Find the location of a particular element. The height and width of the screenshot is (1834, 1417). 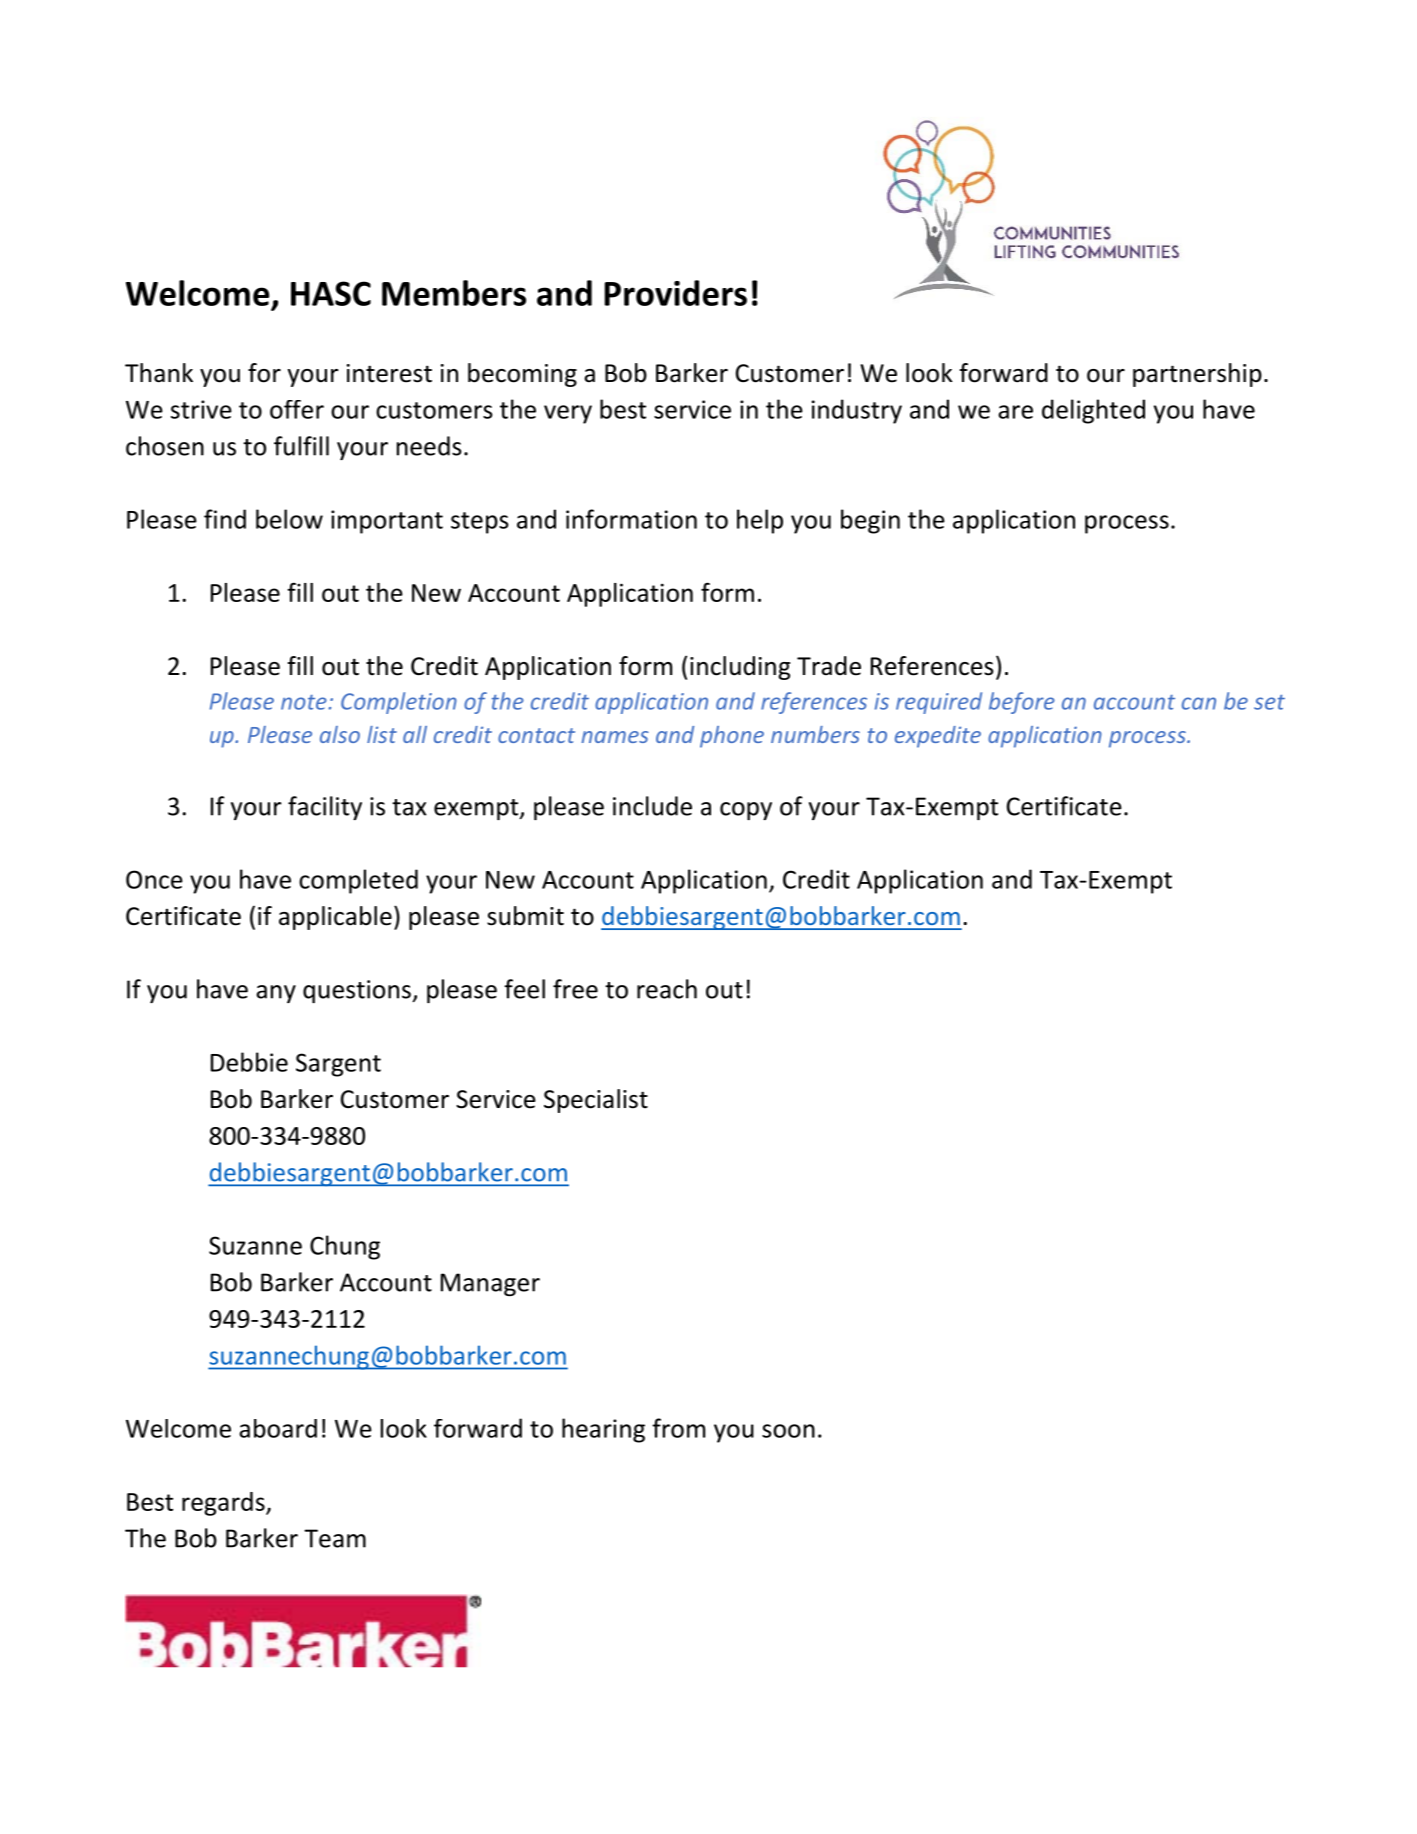

regards is located at coordinates (224, 1504).
